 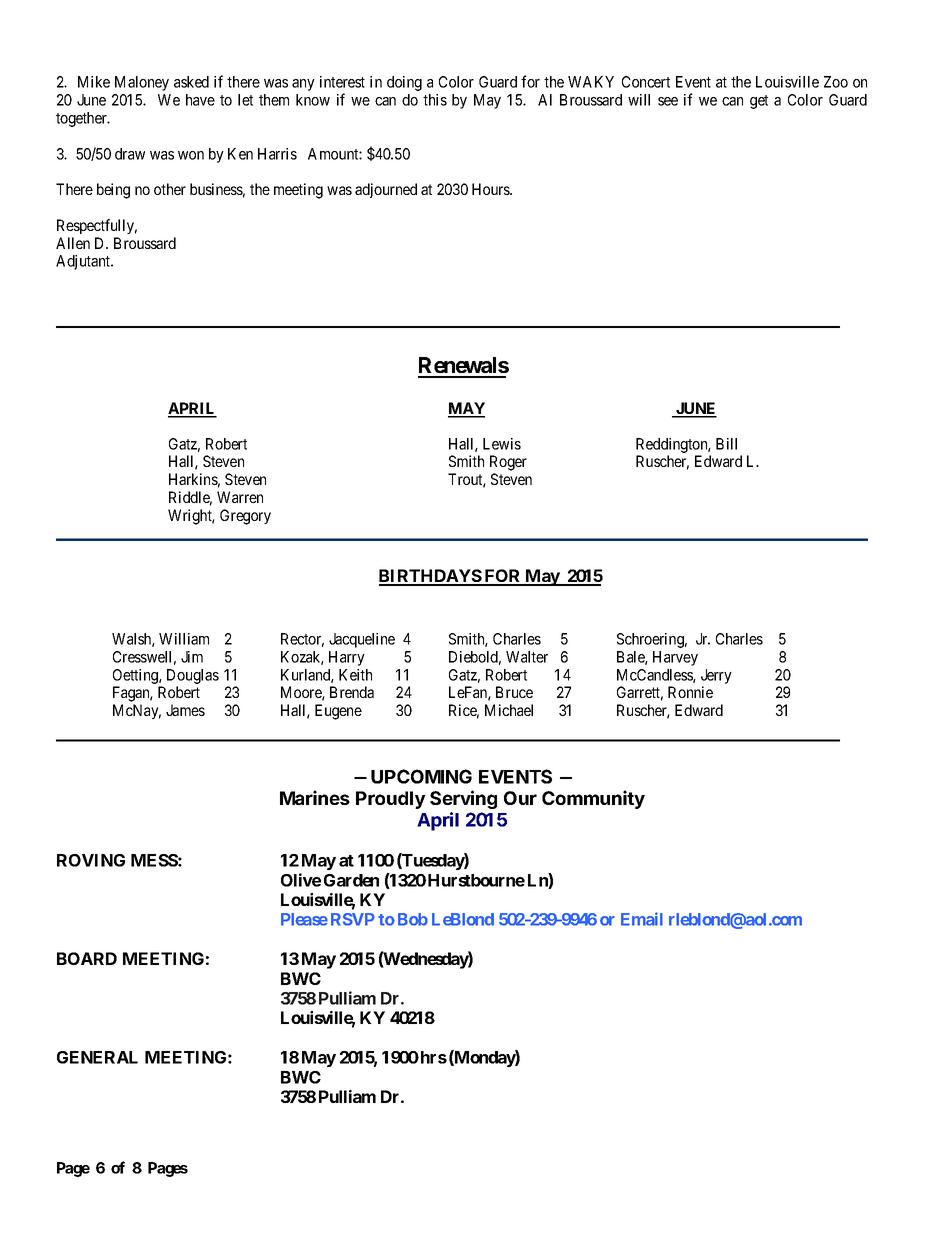 What do you see at coordinates (200, 100) in the document?
I see `have` at bounding box center [200, 100].
